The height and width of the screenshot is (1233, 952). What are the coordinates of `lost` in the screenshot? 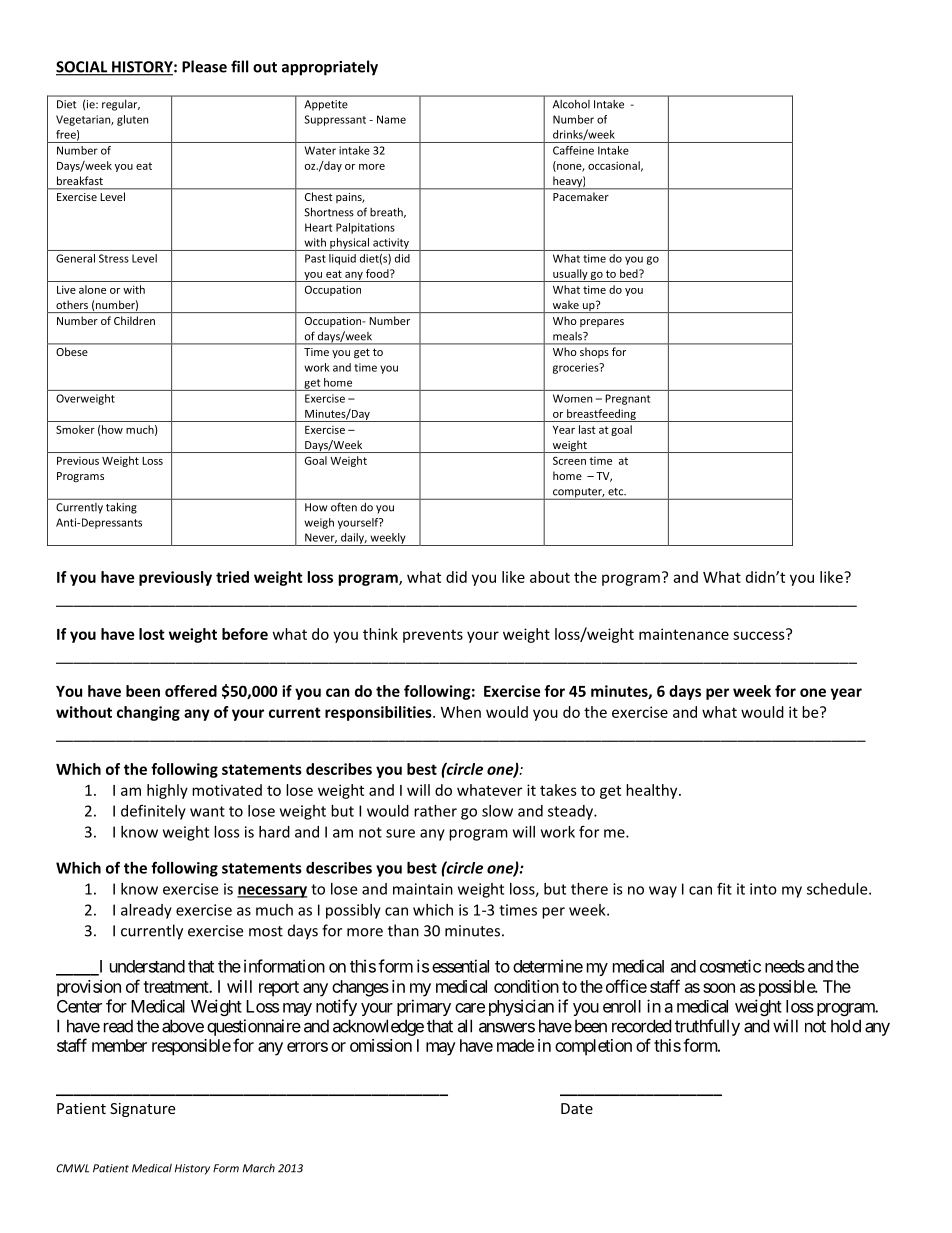 It's located at (152, 634).
